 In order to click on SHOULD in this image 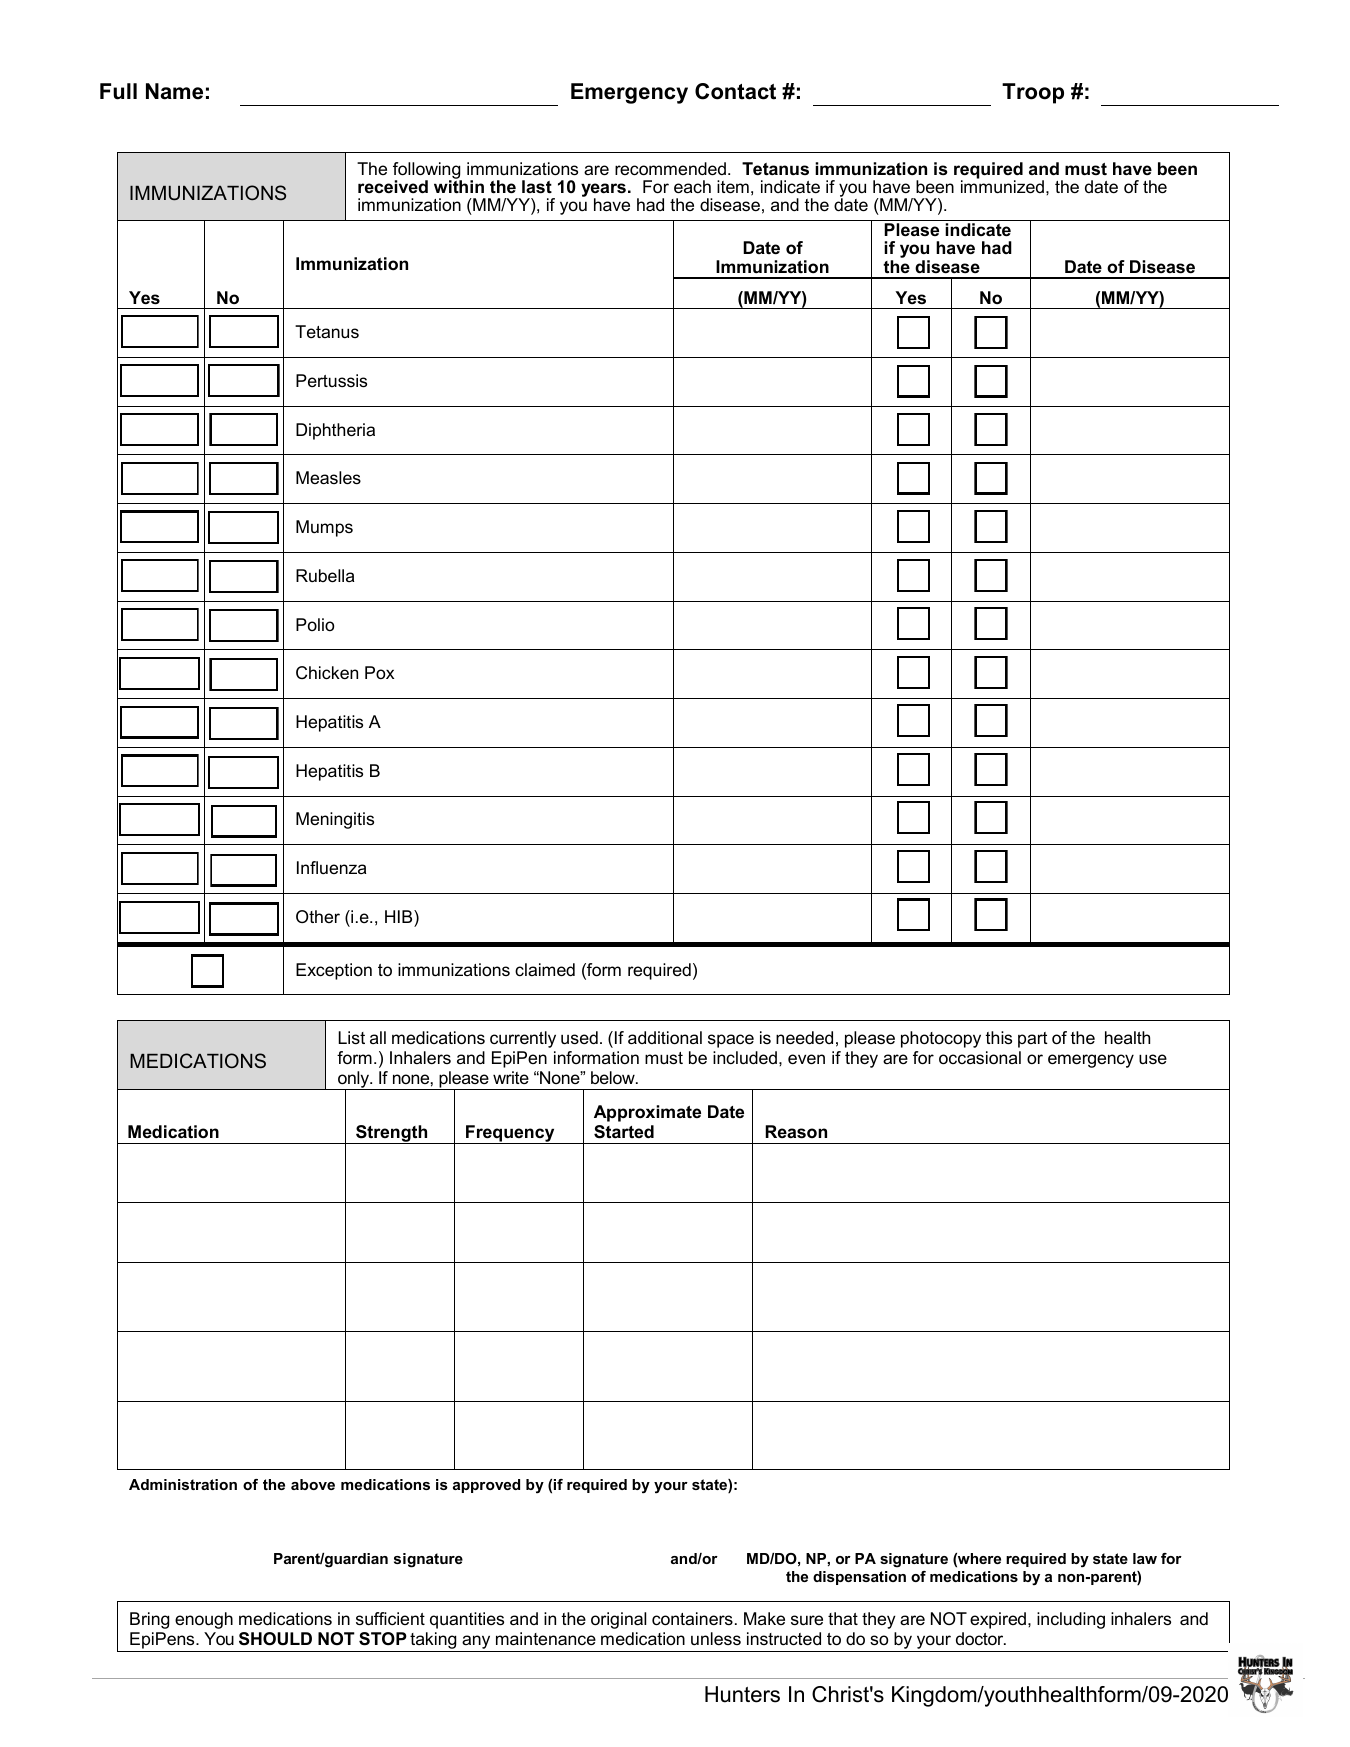, I will do `click(275, 1639)`.
